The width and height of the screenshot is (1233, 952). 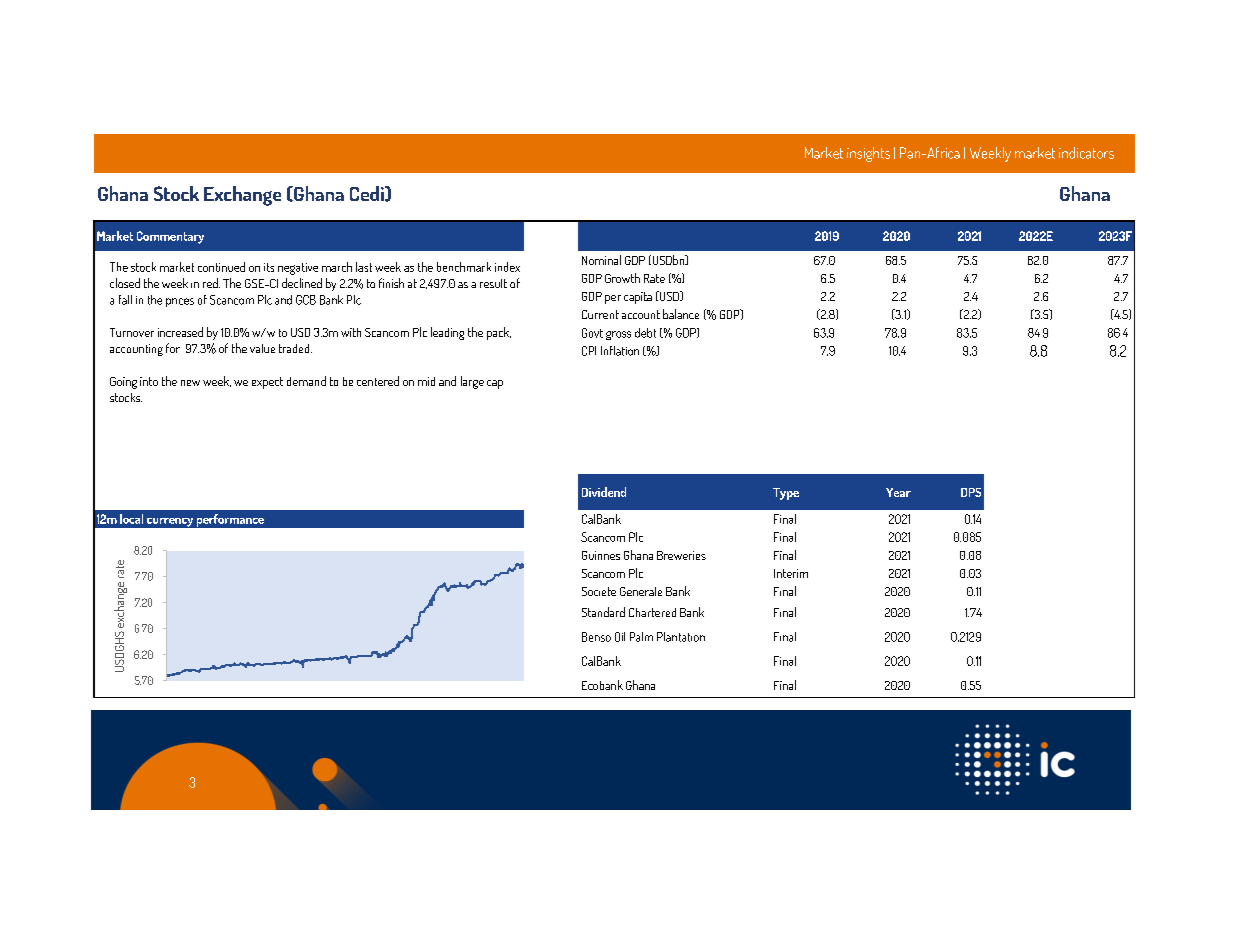 What do you see at coordinates (868, 154) in the screenshot?
I see `insights` at bounding box center [868, 154].
